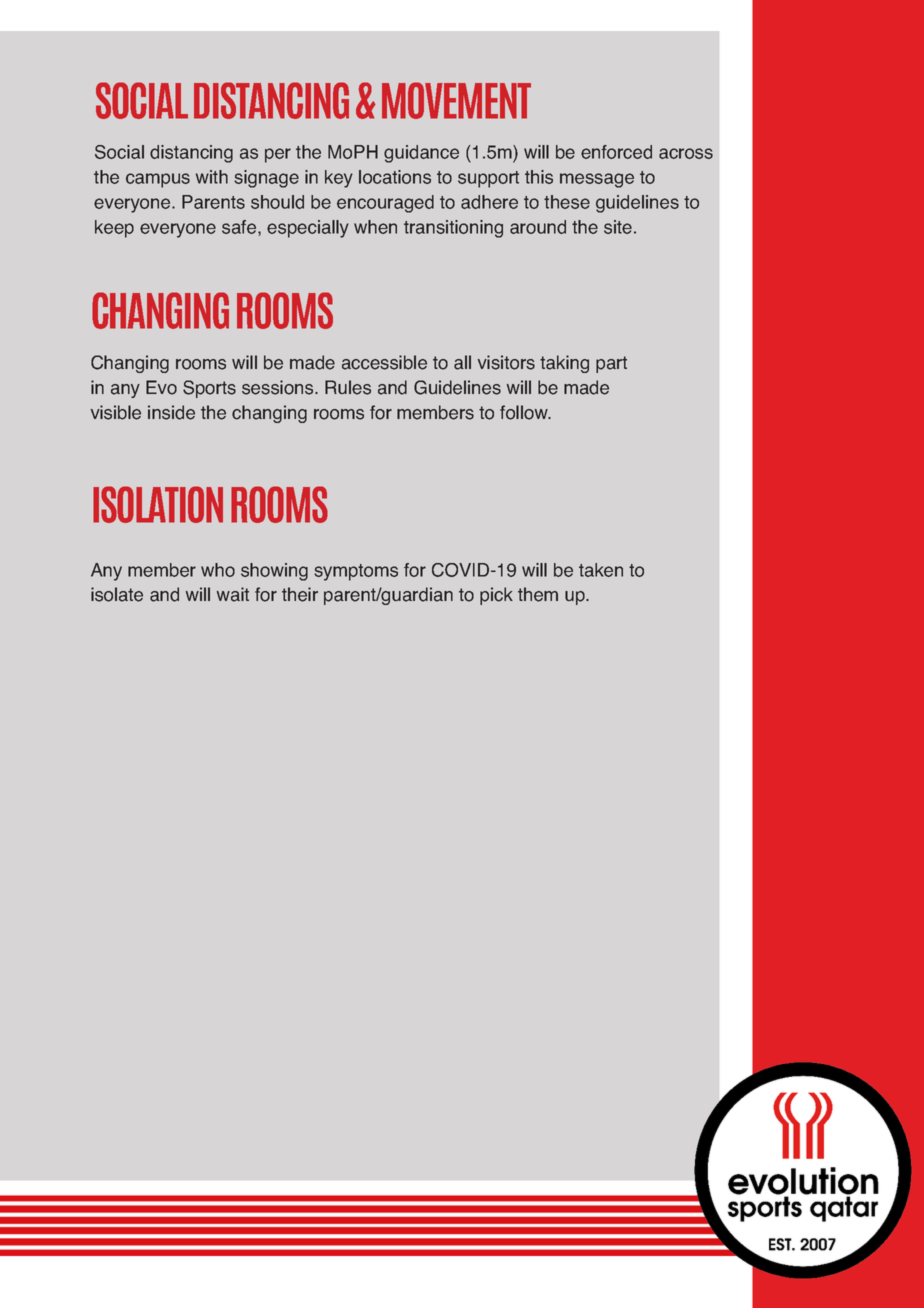  Describe the element at coordinates (616, 152) in the screenshot. I see `enforced` at that location.
